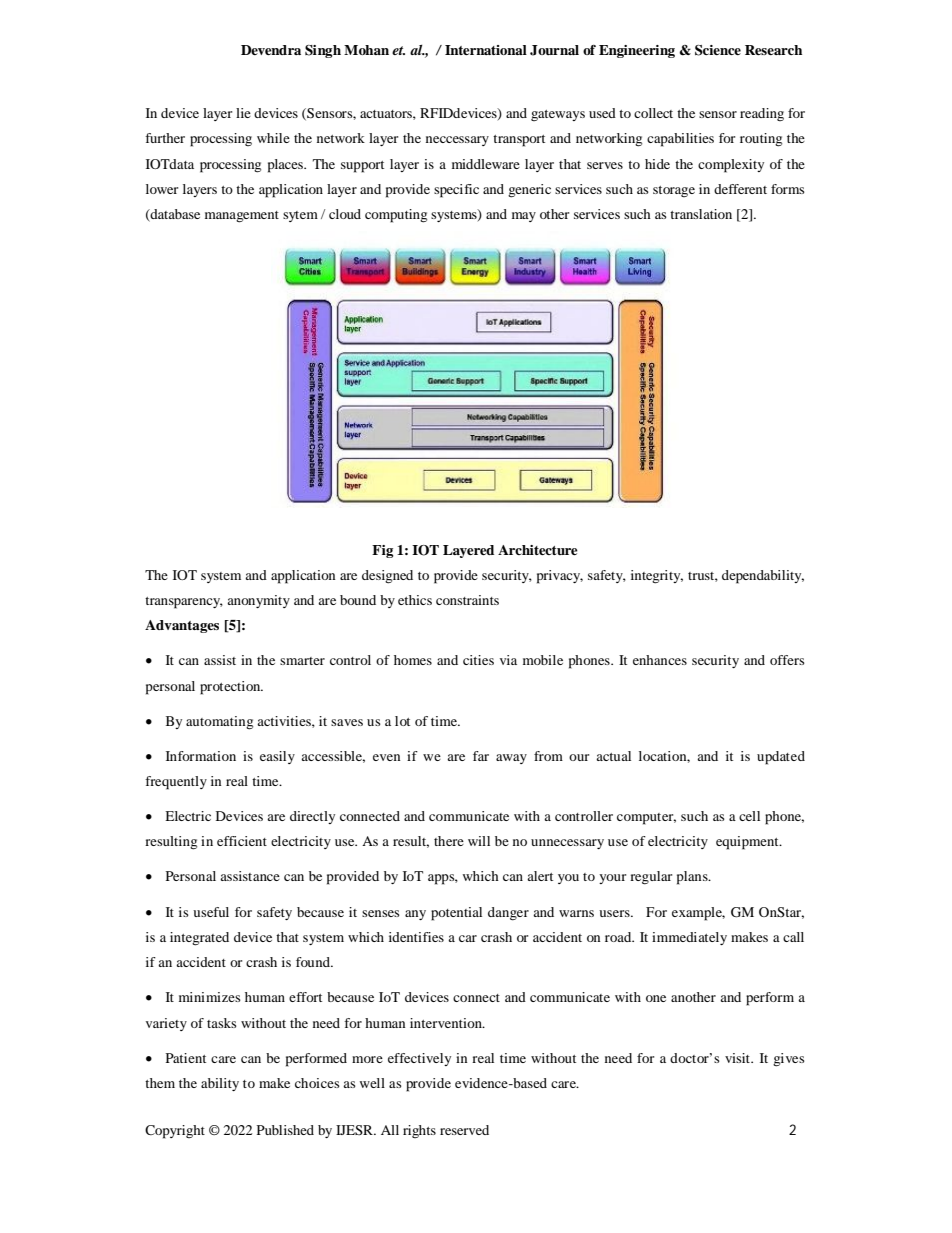  I want to click on enhances, so click(660, 660).
